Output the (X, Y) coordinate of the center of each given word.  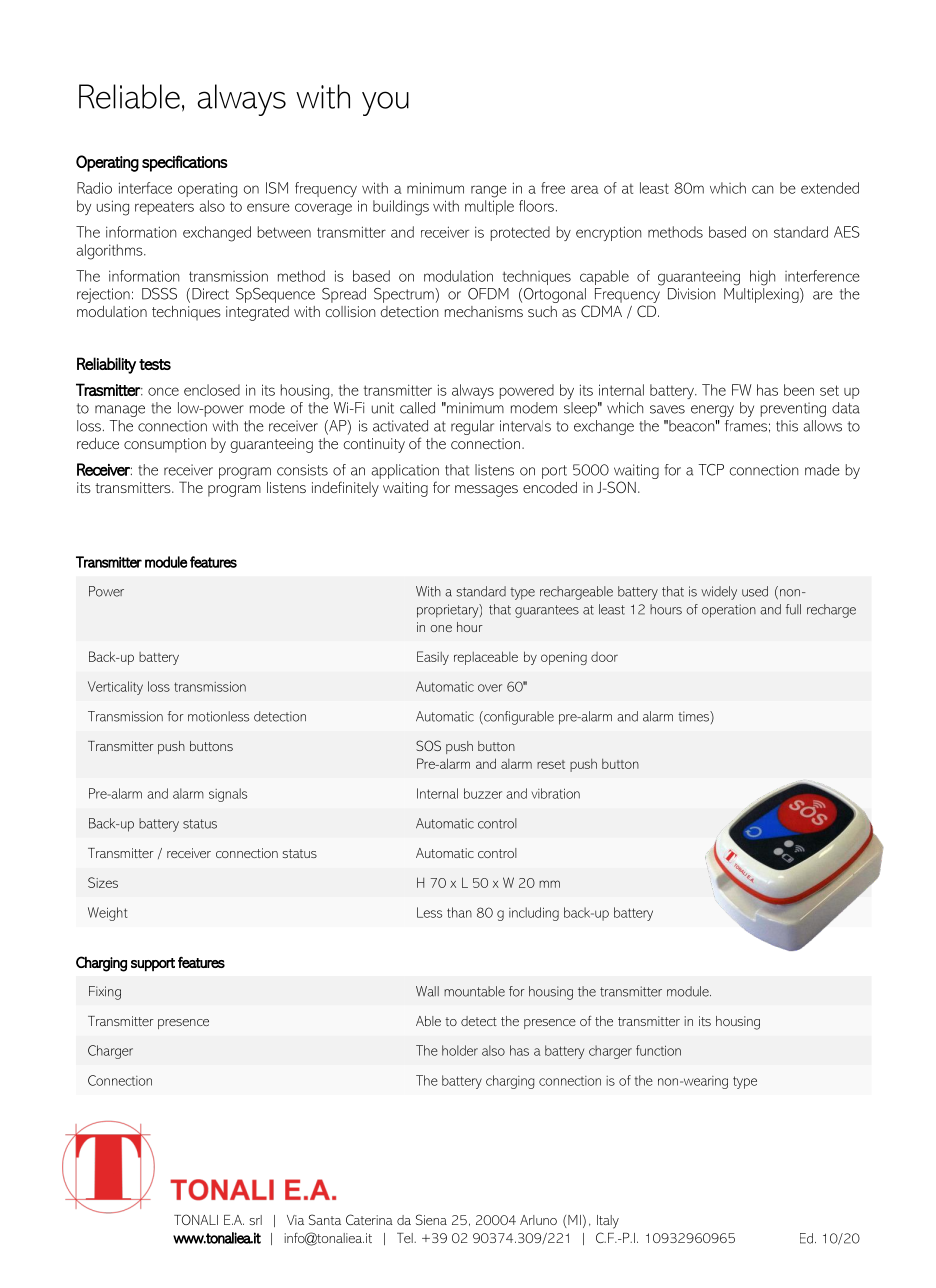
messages (486, 491)
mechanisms (484, 311)
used (755, 591)
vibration (556, 793)
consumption (165, 445)
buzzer (483, 793)
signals (228, 795)
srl (256, 1220)
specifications (185, 163)
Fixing (105, 993)
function (658, 1050)
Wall (427, 991)
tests (155, 364)
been (799, 390)
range (489, 191)
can (762, 189)
